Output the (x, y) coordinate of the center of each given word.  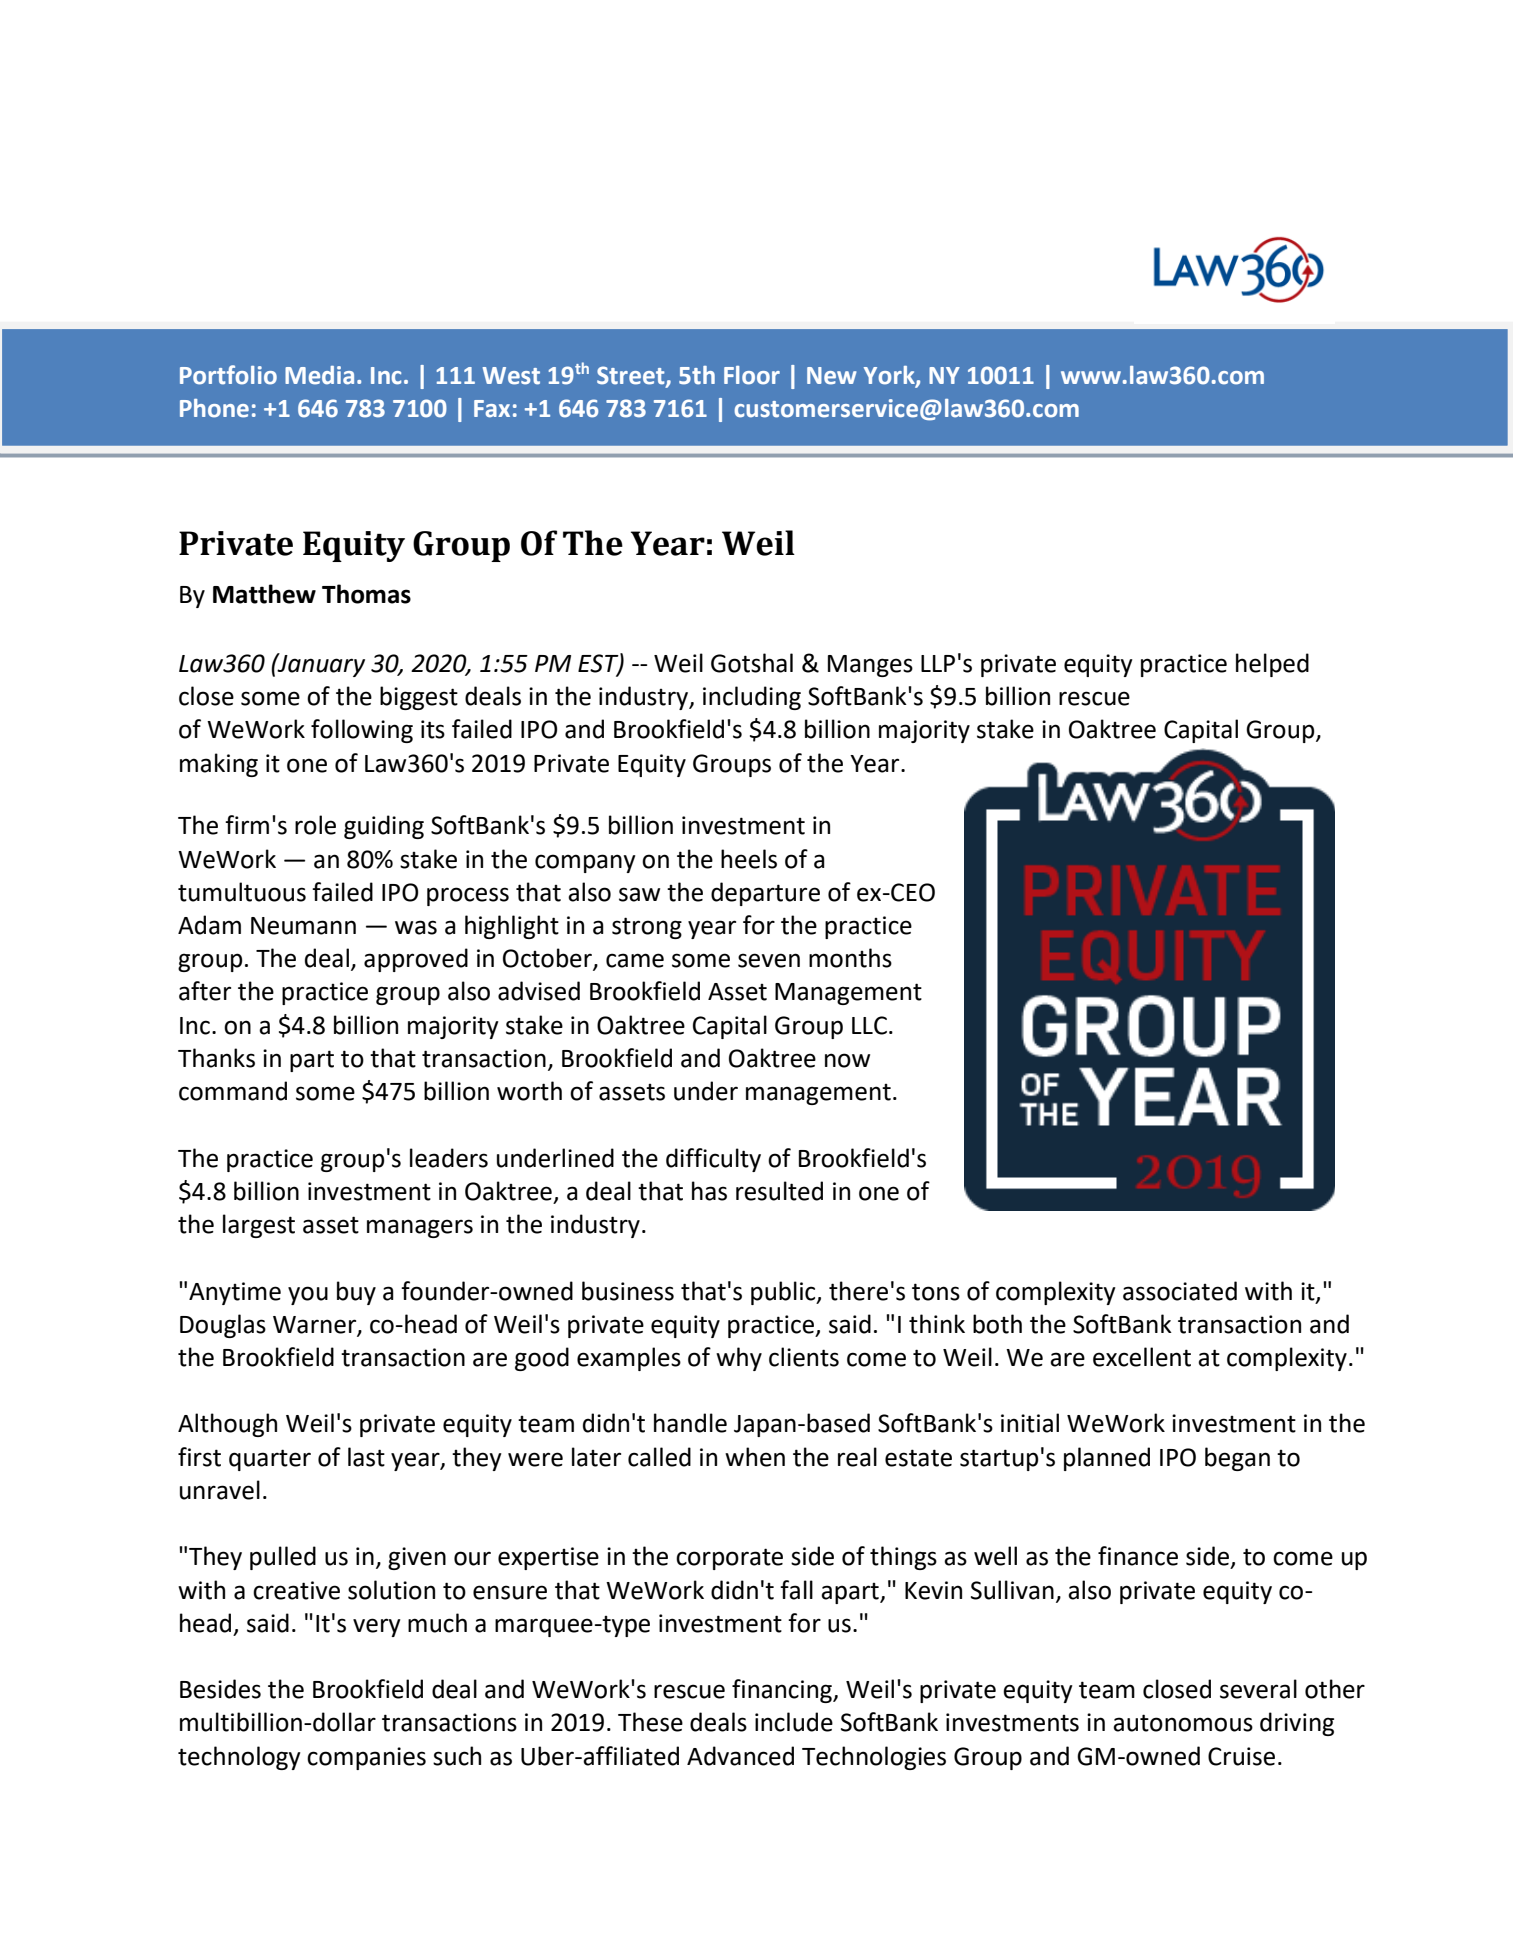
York (890, 376)
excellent (1142, 1357)
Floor (752, 375)
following (362, 731)
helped (1272, 665)
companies (366, 1758)
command (233, 1091)
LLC (869, 1025)
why (739, 1359)
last (366, 1457)
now (847, 1060)
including (752, 698)
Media (319, 375)
